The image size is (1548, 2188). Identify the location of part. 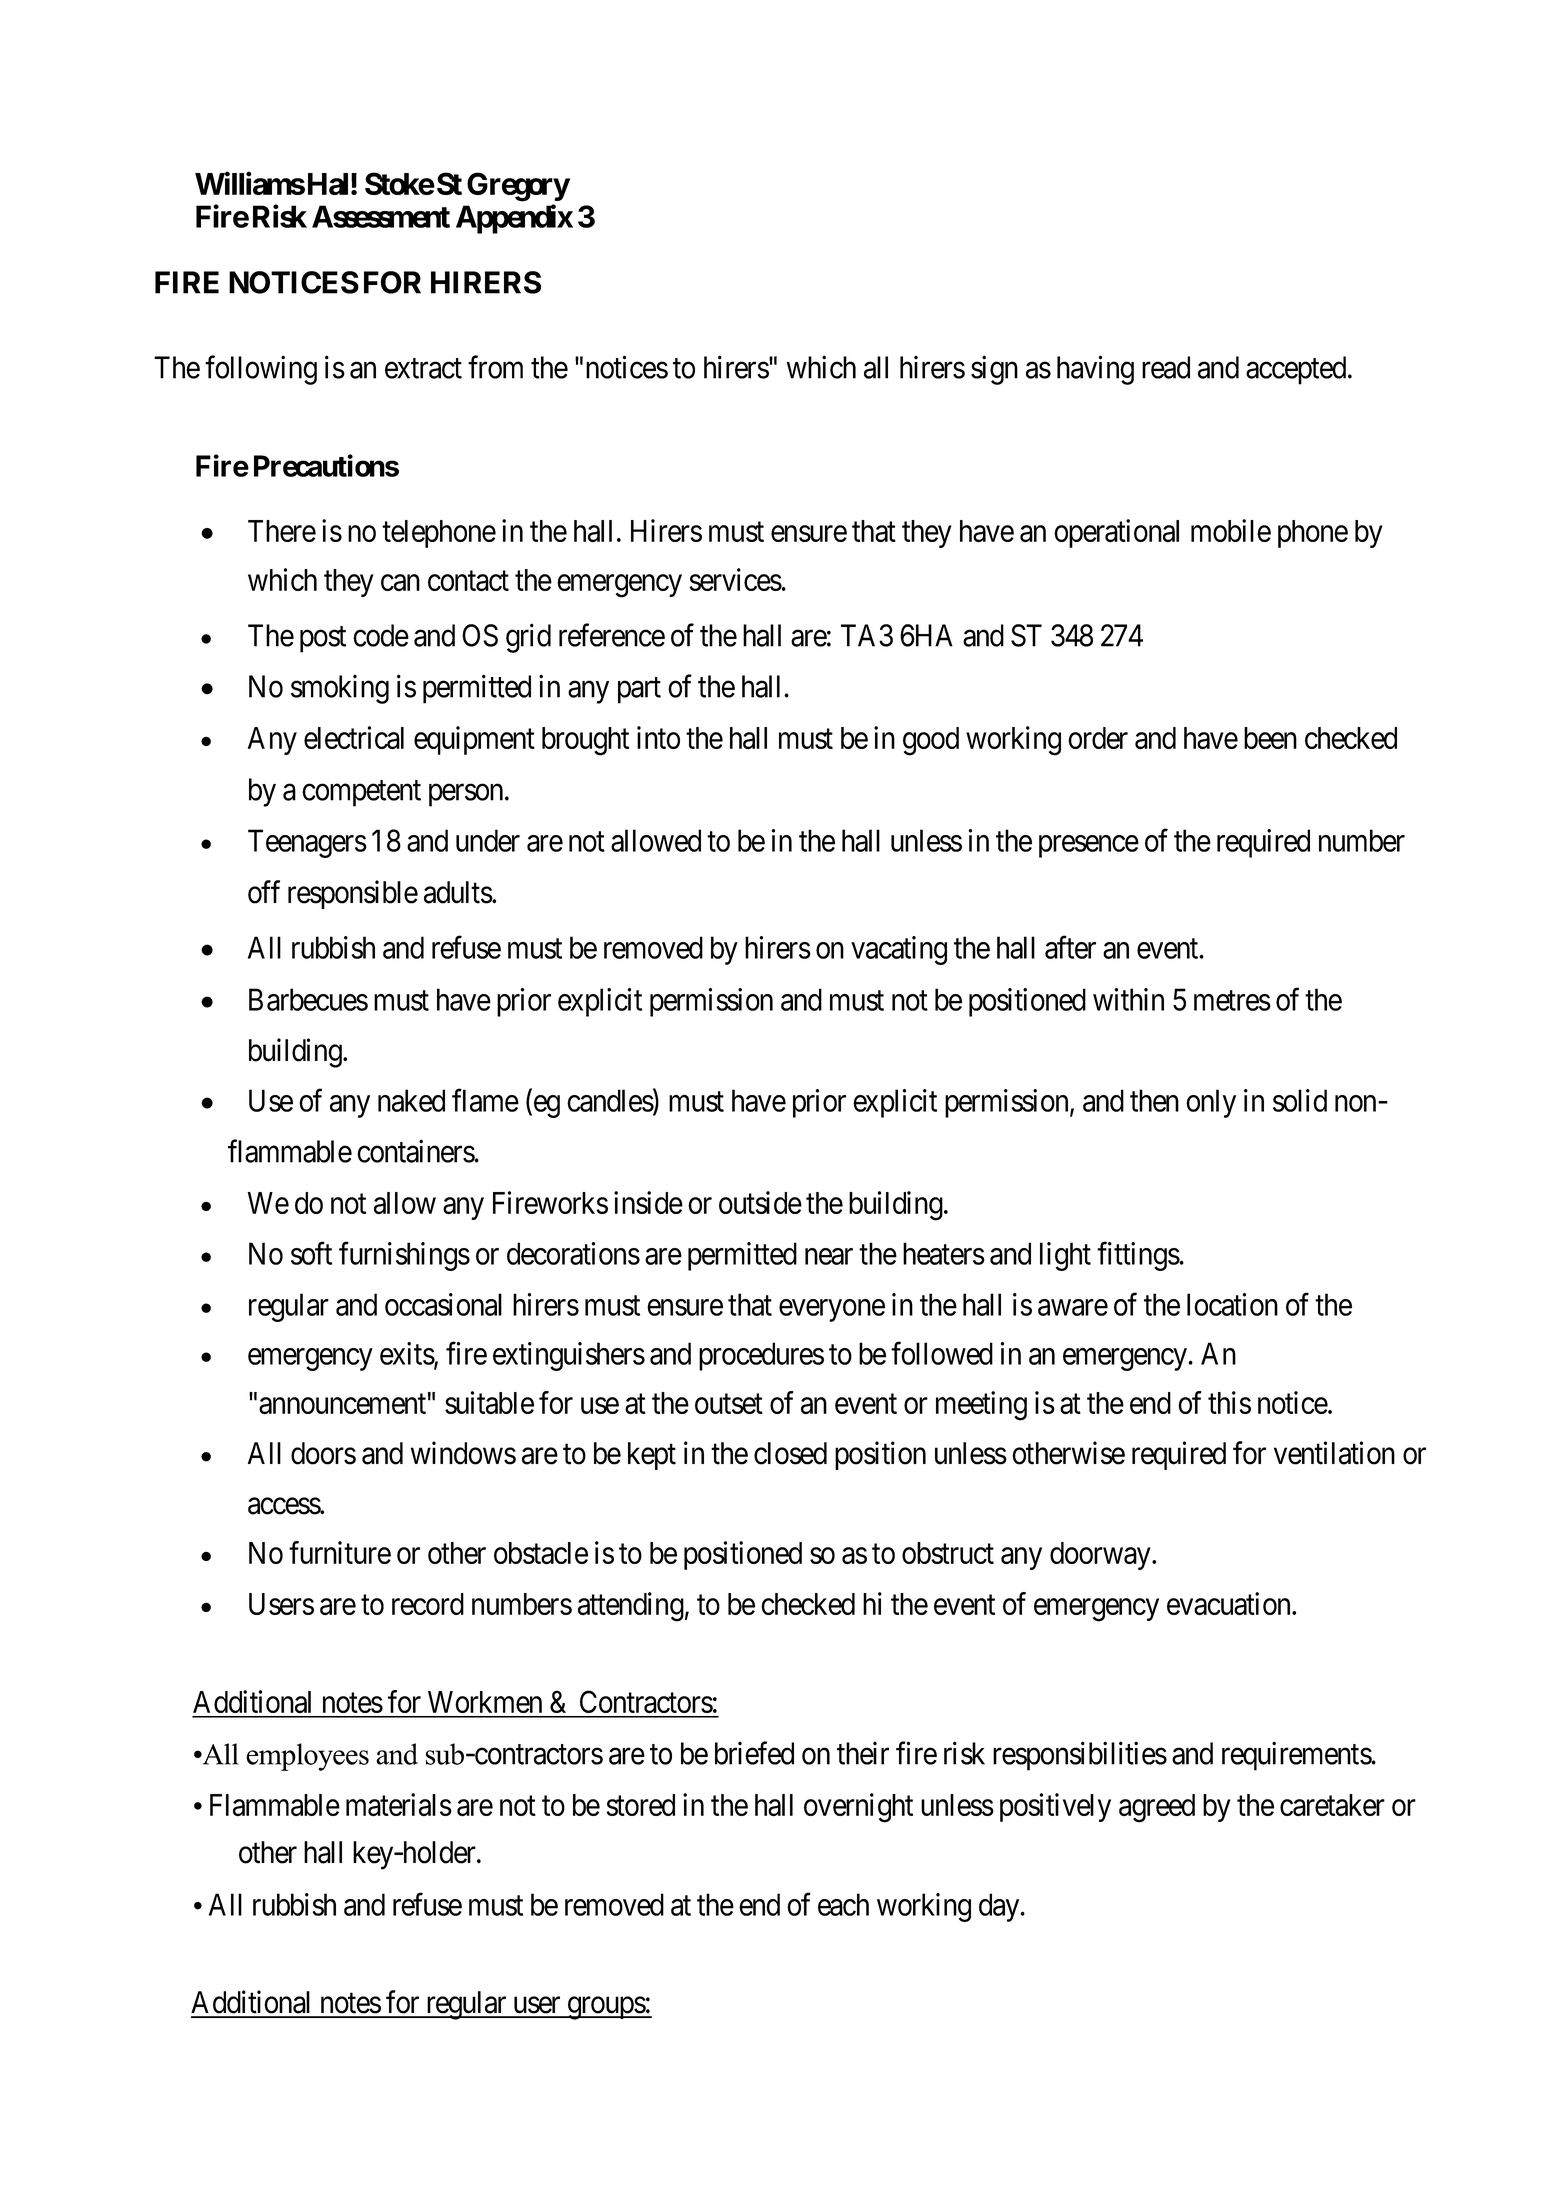
(639, 690).
